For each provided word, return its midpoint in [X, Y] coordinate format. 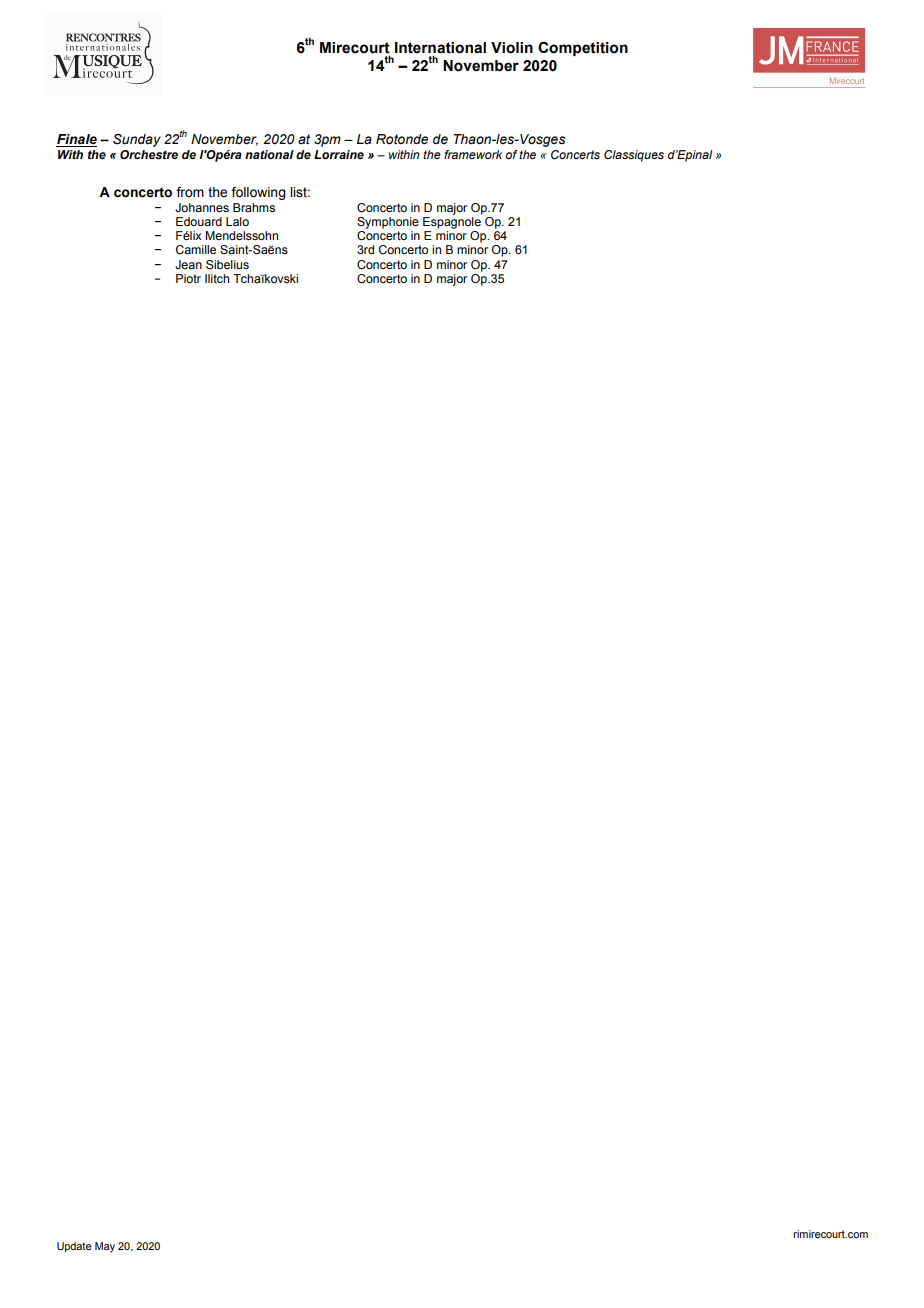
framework [473, 154]
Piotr [188, 278]
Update [74, 1247]
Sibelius [227, 264]
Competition [583, 48]
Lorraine [339, 154]
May [105, 1247]
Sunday [137, 140]
